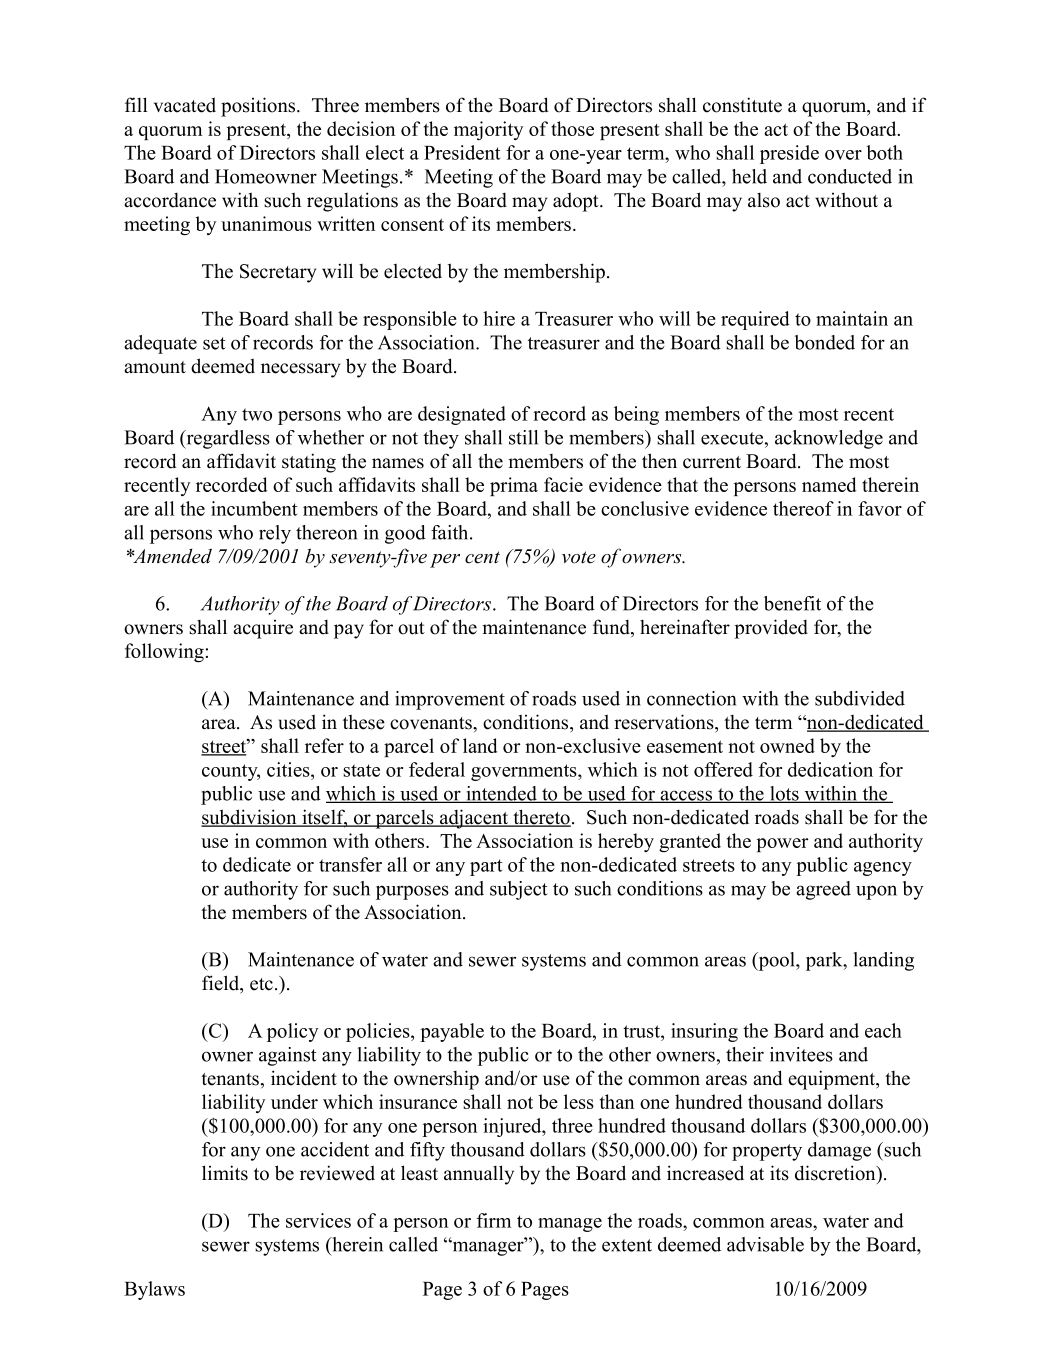 The image size is (1053, 1362). I want to click on majority, so click(488, 130).
